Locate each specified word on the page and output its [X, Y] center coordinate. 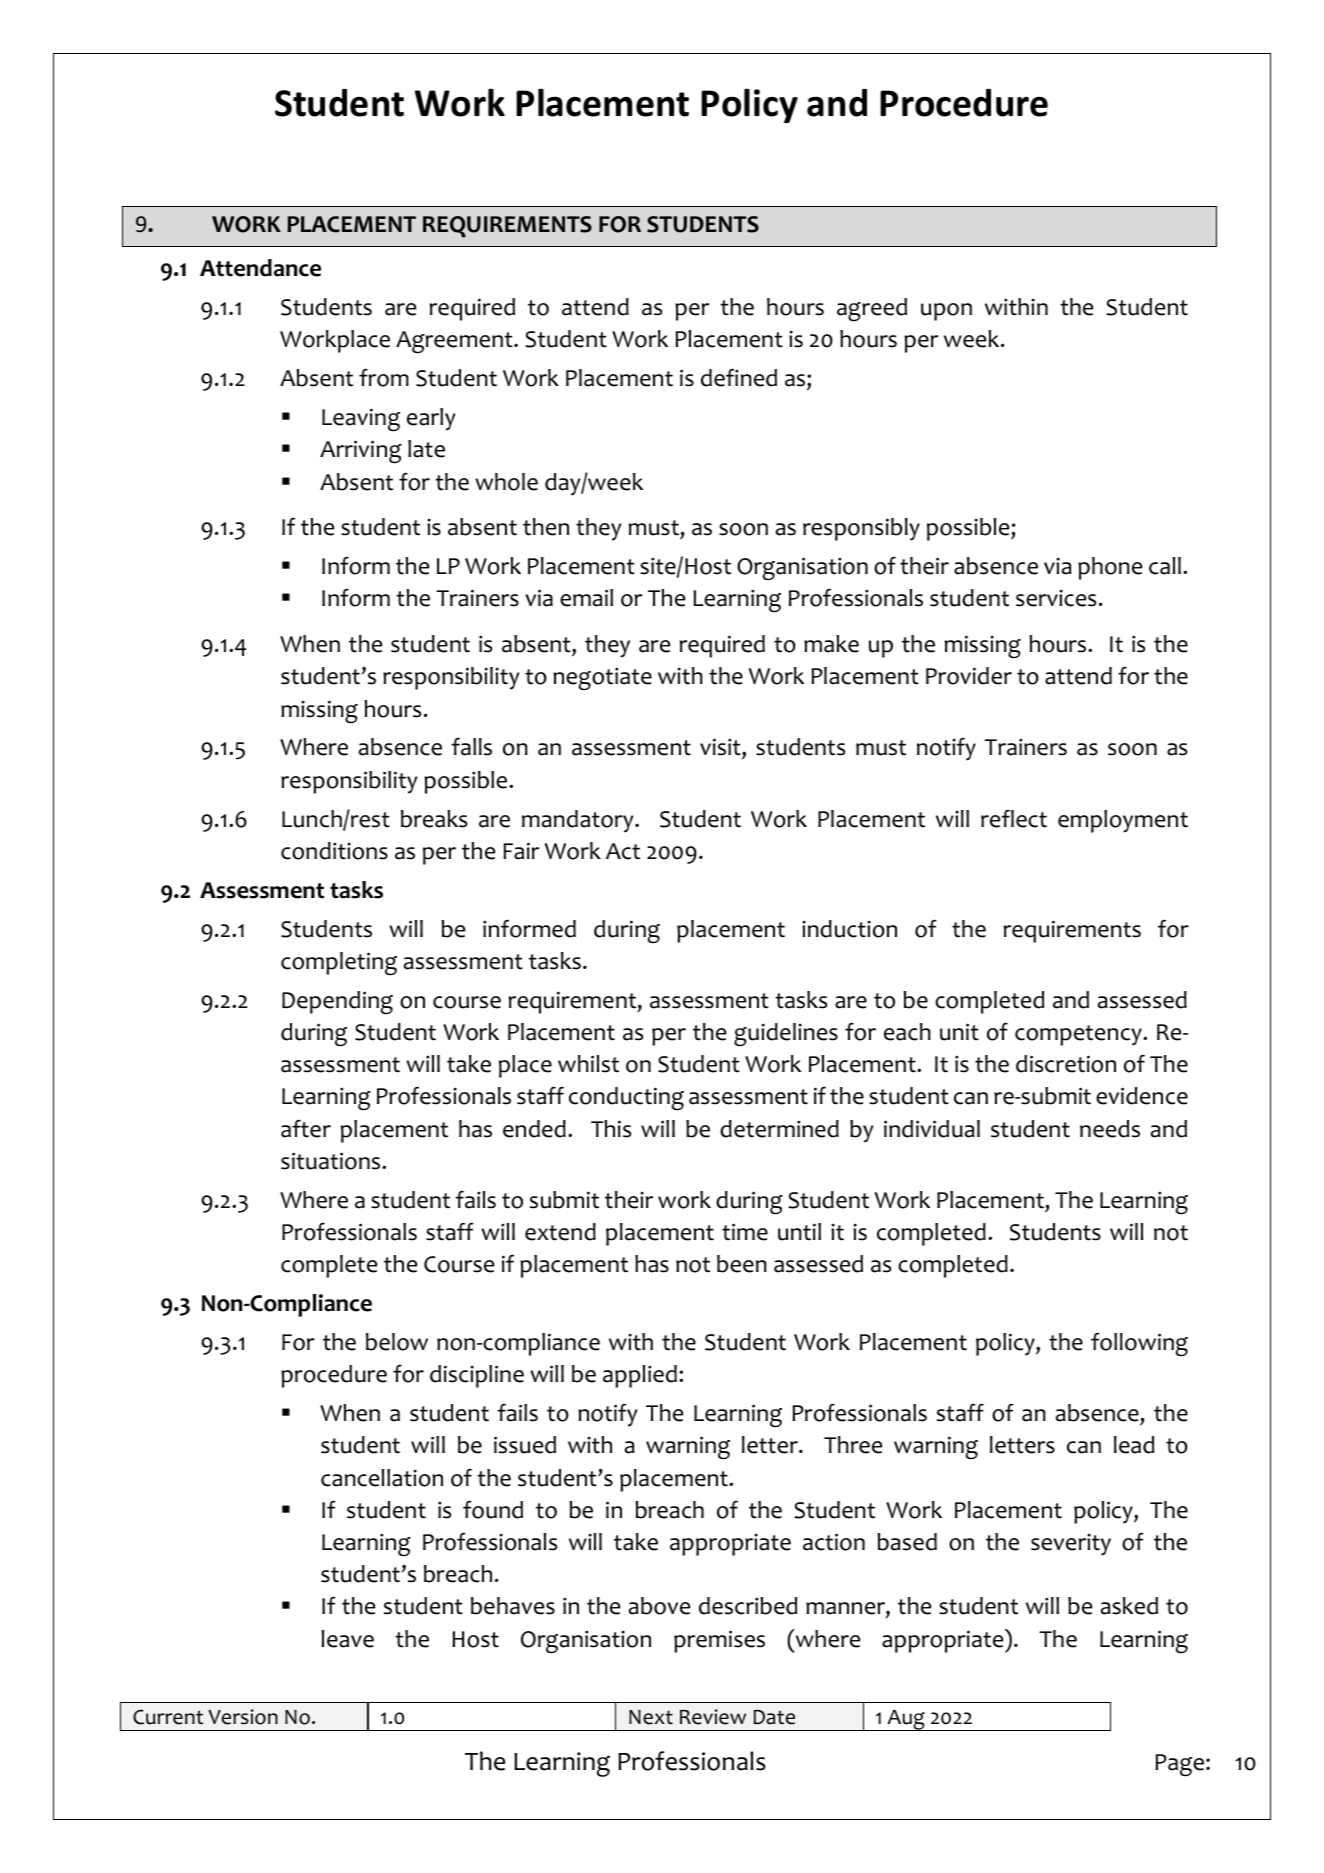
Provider [969, 676]
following [1139, 1344]
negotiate [602, 679]
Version [243, 1717]
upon [946, 312]
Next [651, 1717]
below [397, 1342]
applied [640, 1376]
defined [739, 378]
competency [1079, 1035]
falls [472, 747]
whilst [588, 1064]
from [384, 378]
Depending [337, 1002]
